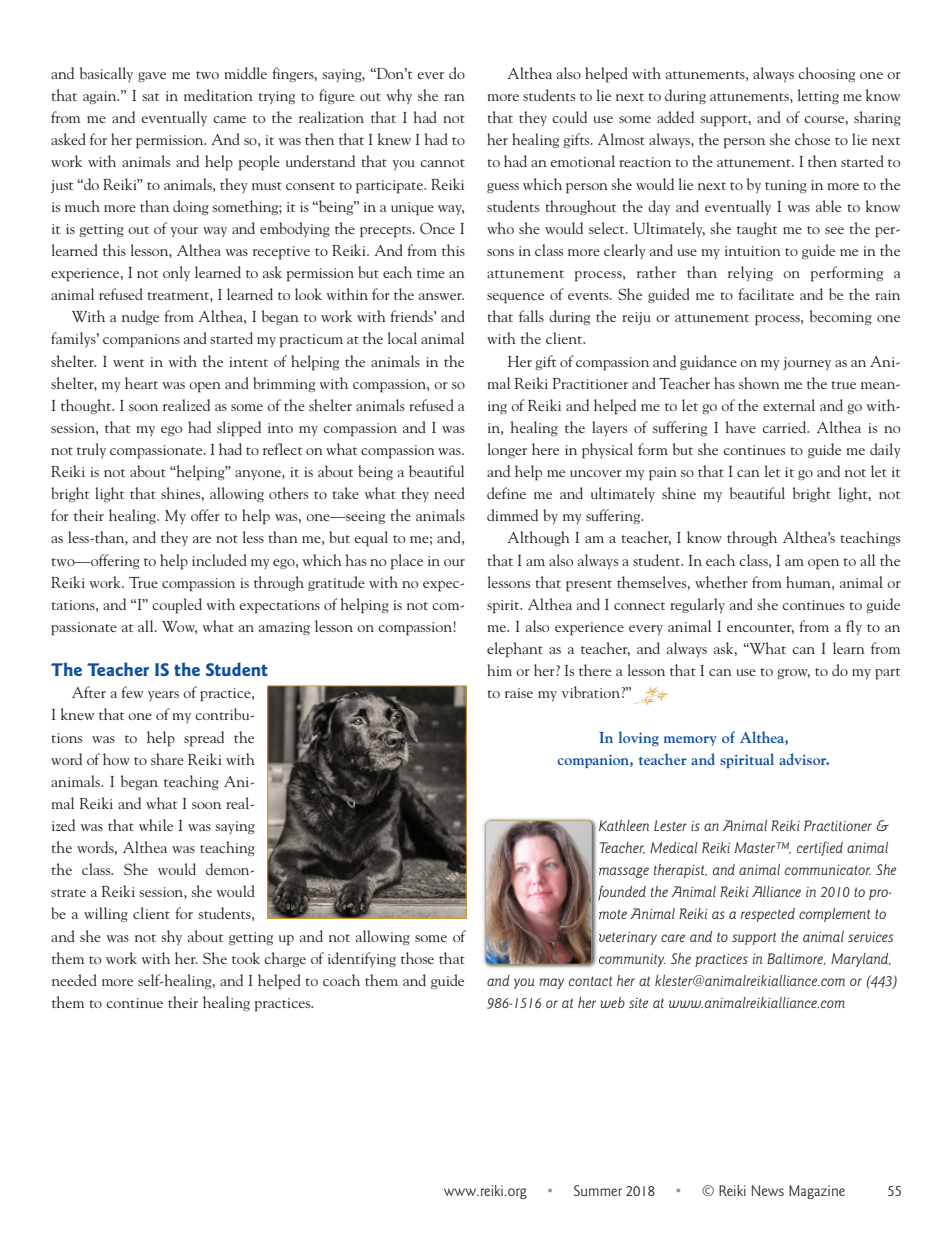  Describe the element at coordinates (507, 450) in the screenshot. I see `longer` at that location.
